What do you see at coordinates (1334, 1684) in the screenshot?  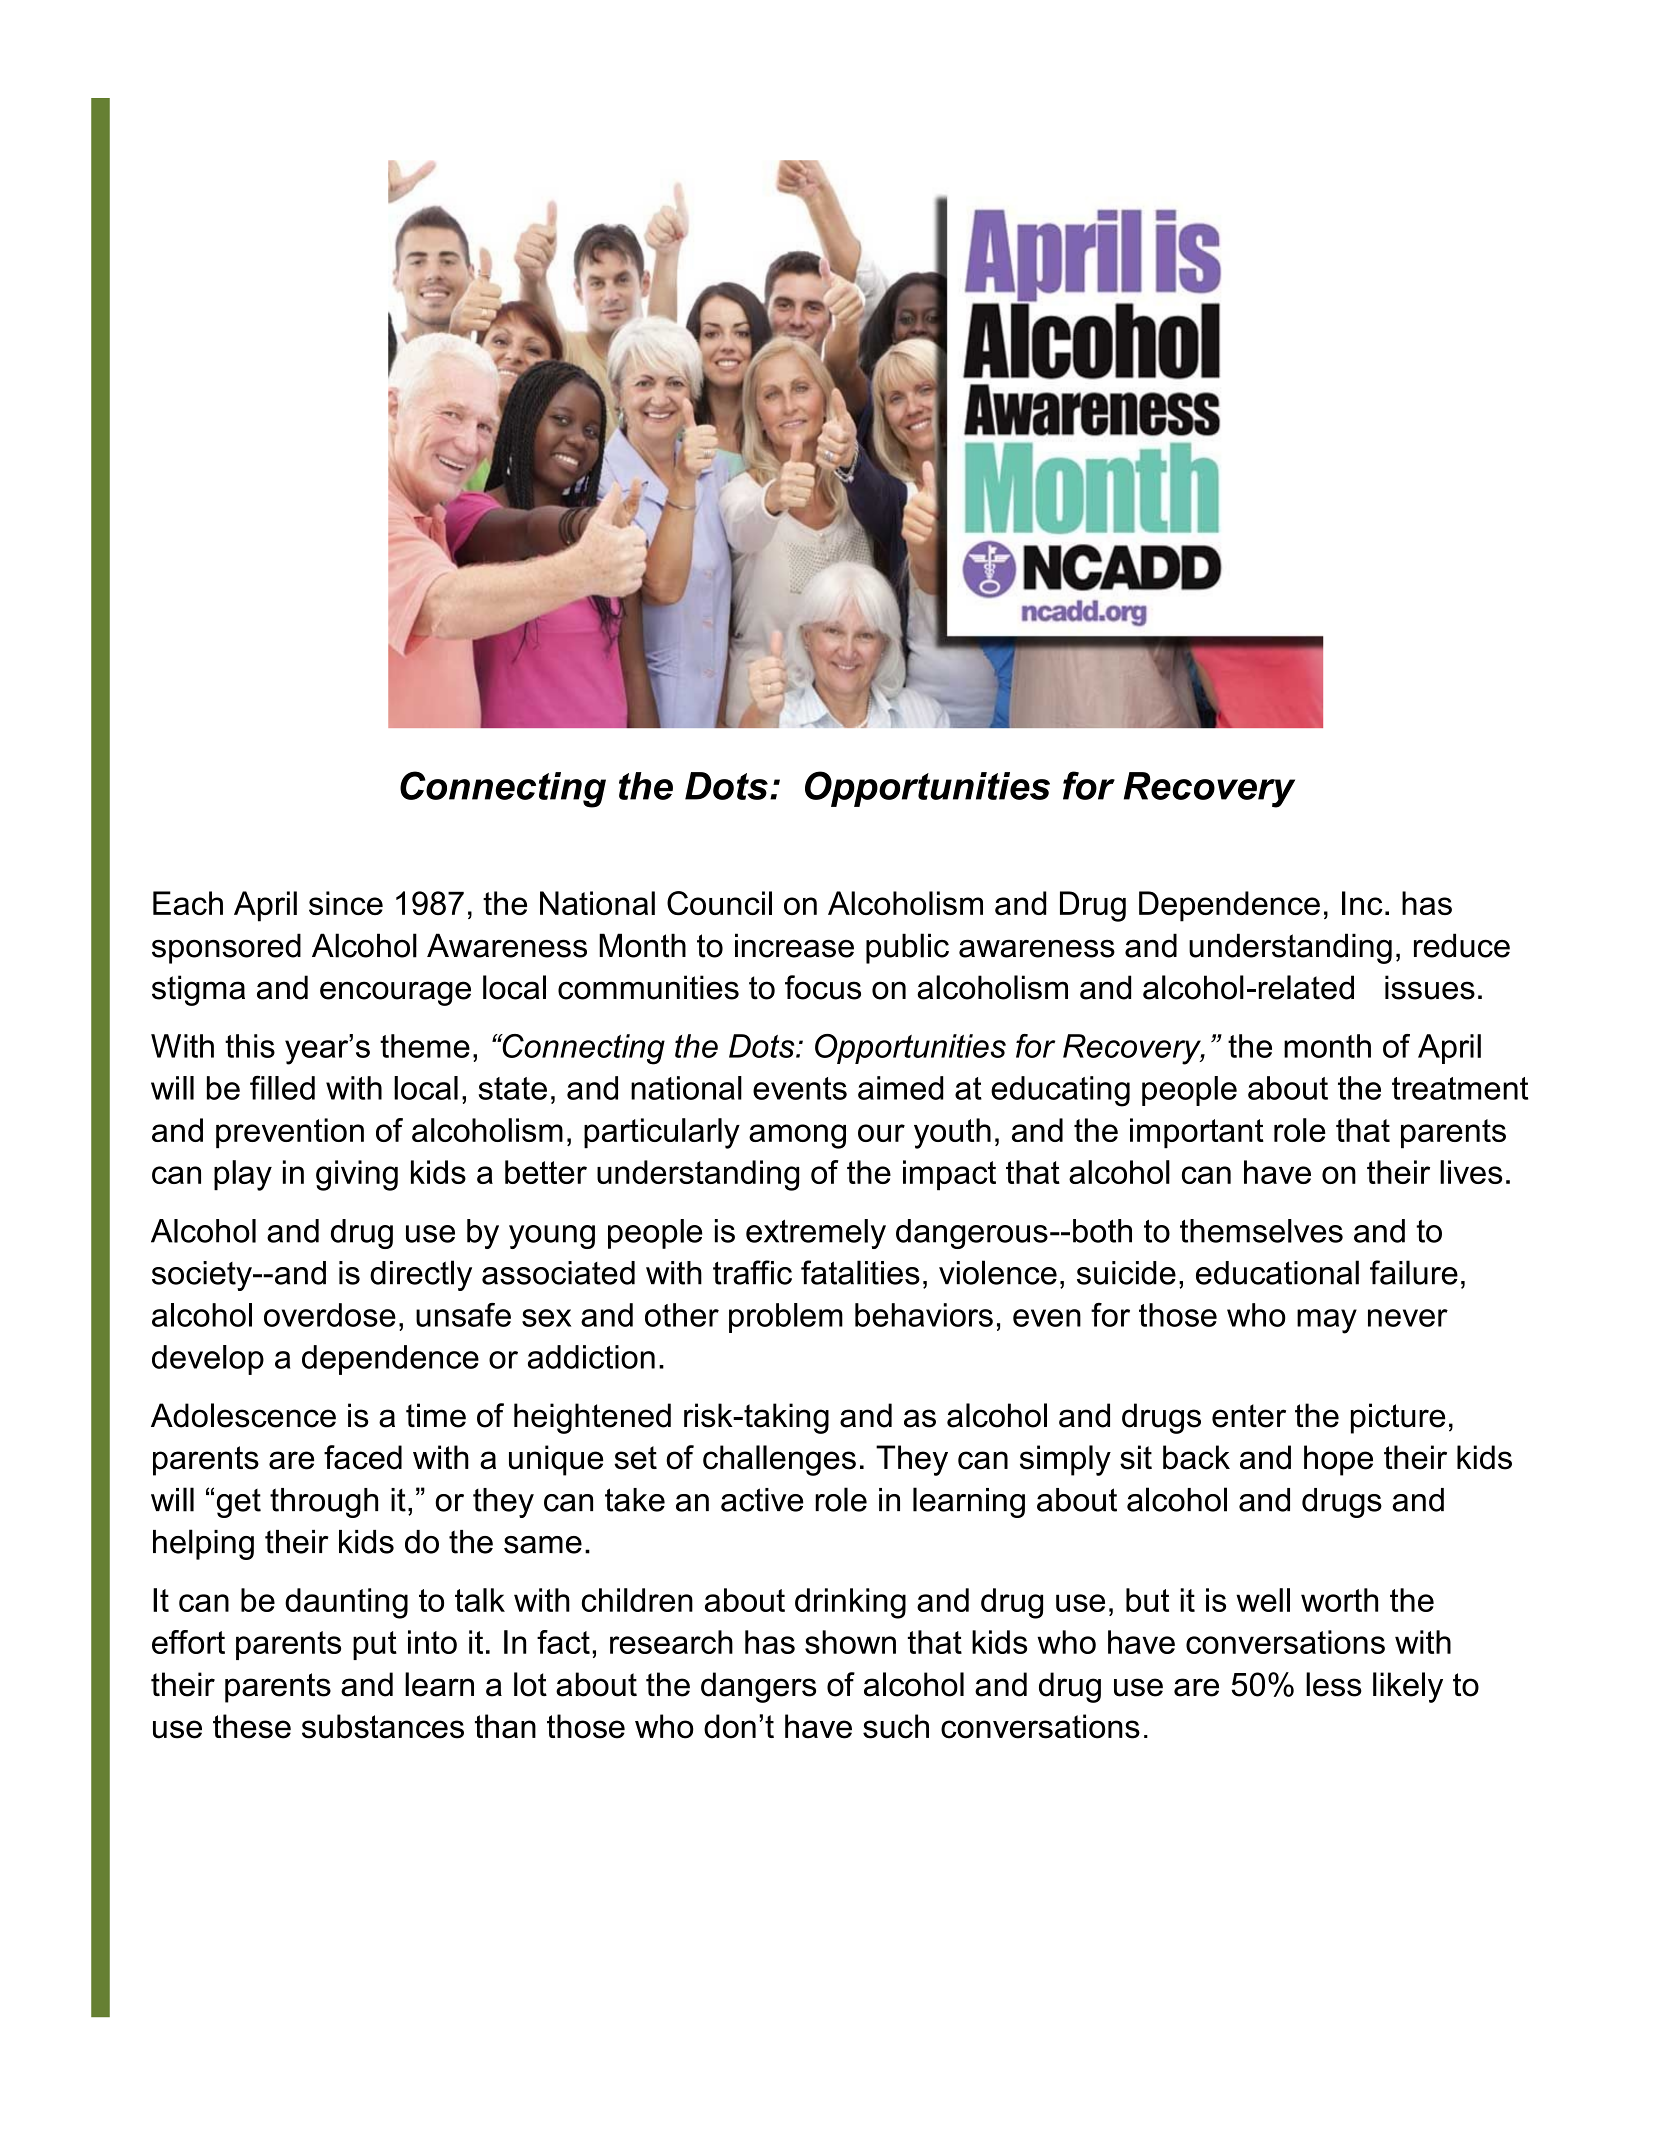 I see `less` at bounding box center [1334, 1684].
